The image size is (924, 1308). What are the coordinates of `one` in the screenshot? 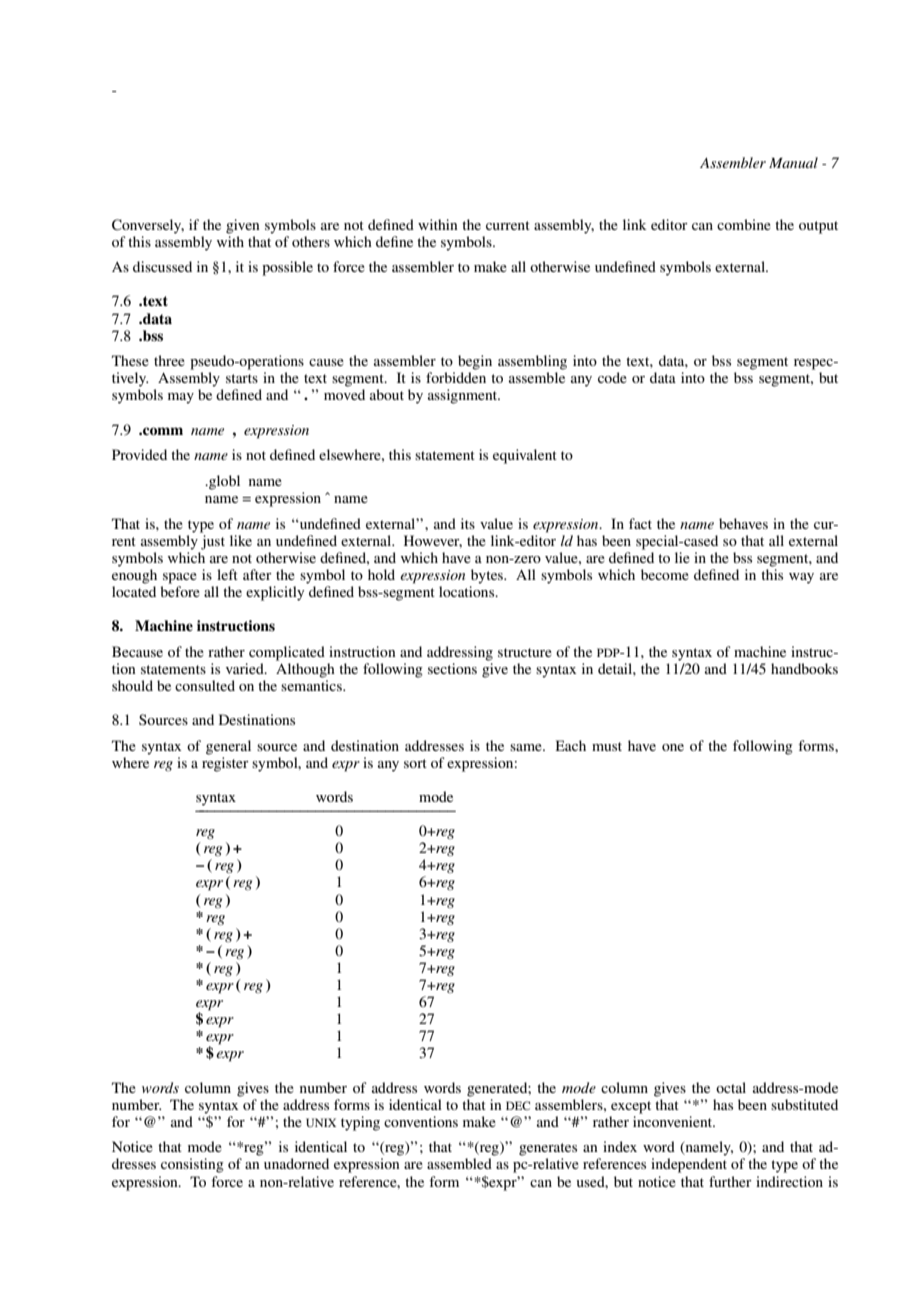 It's located at (673, 747).
